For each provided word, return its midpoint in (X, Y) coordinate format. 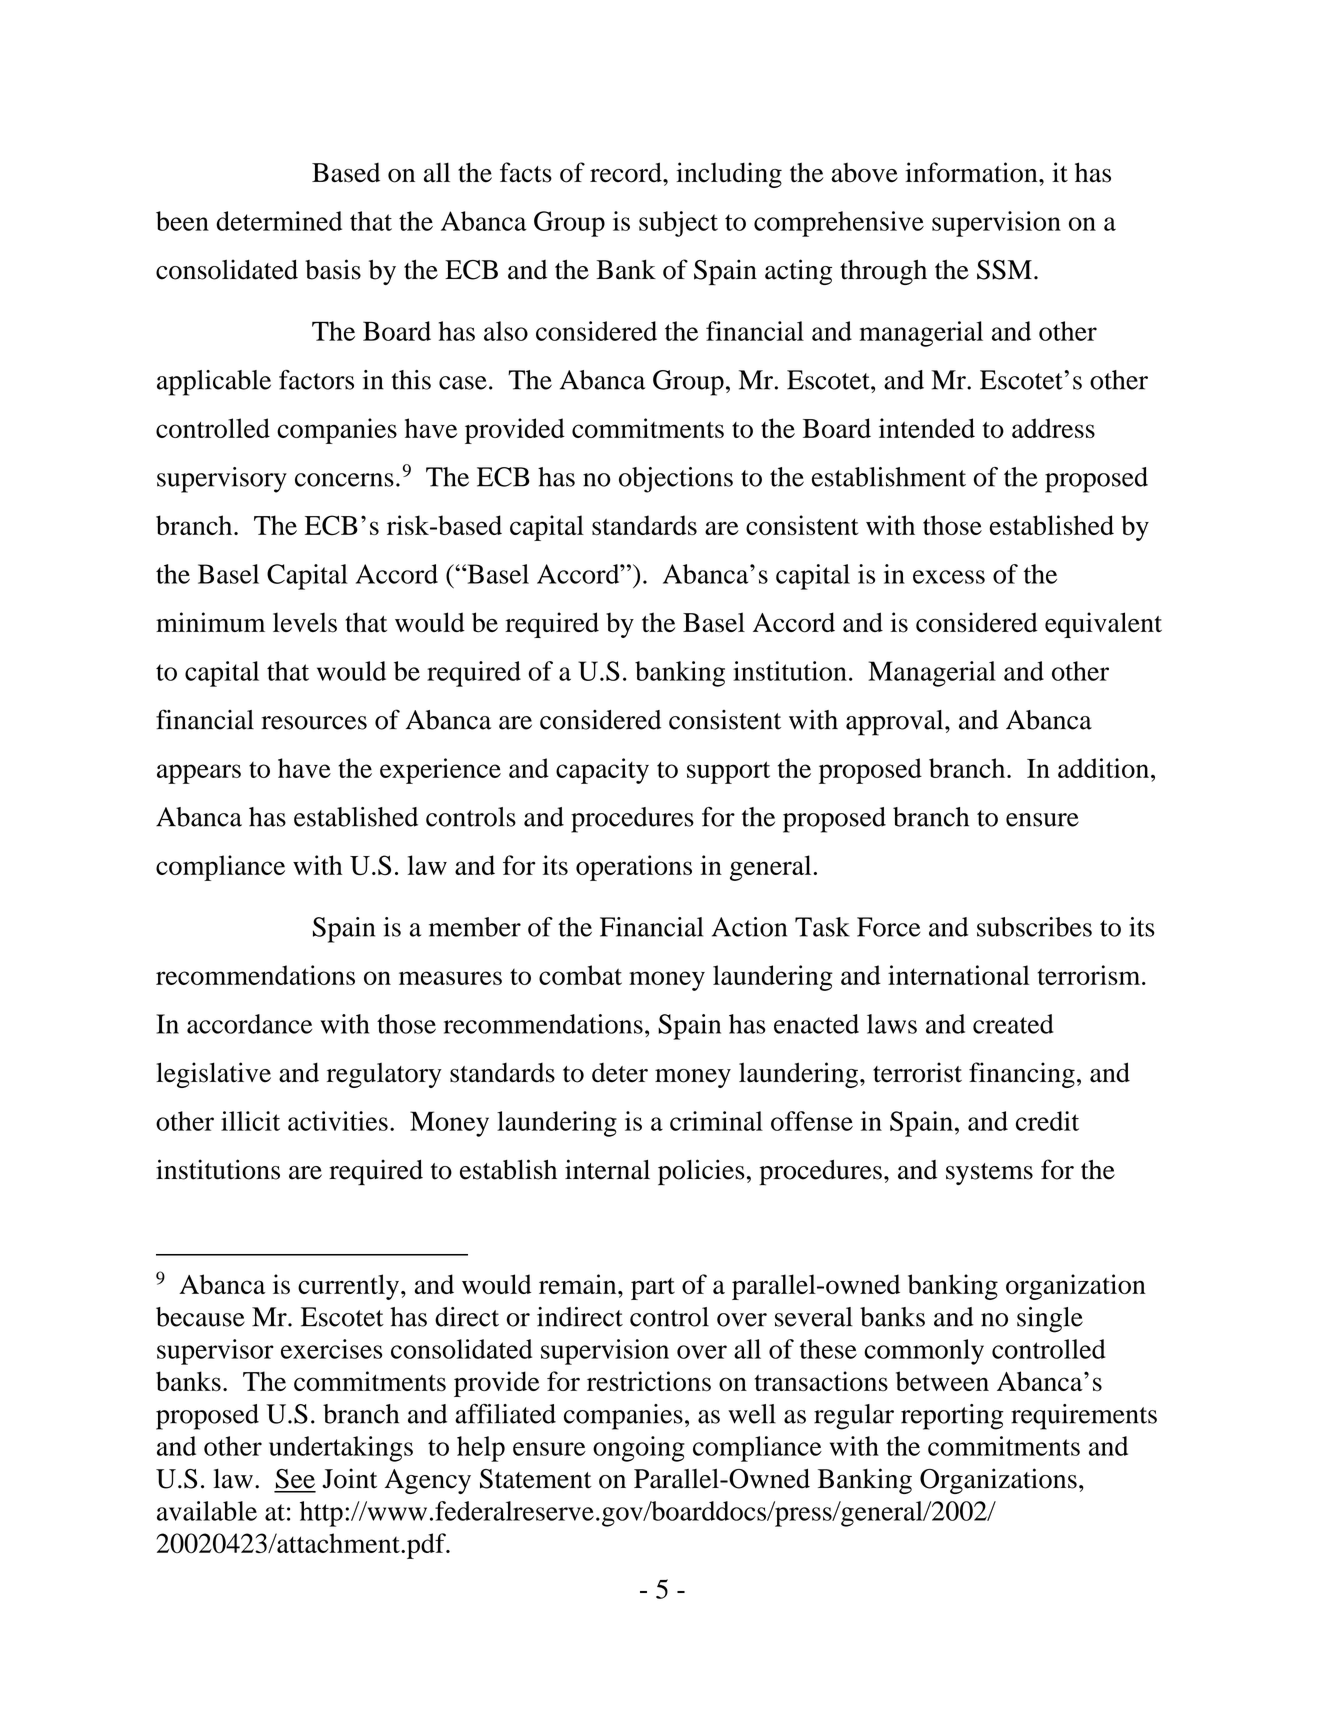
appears (199, 774)
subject (678, 224)
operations (634, 868)
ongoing (639, 1449)
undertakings (341, 1449)
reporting (952, 1417)
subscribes (1034, 927)
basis (333, 269)
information (972, 172)
